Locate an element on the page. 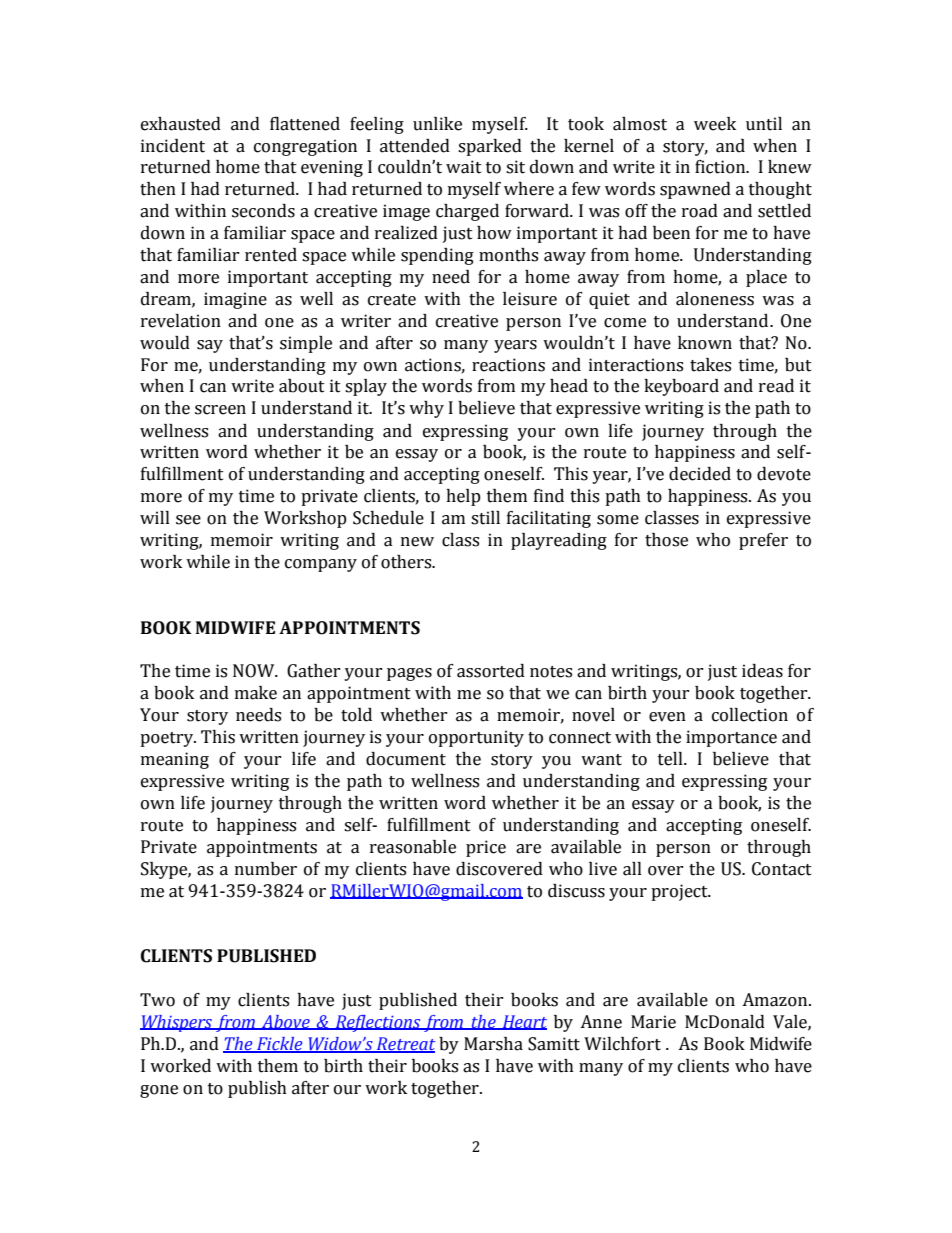 The height and width of the image is (1233, 952). assorted is located at coordinates (491, 671).
